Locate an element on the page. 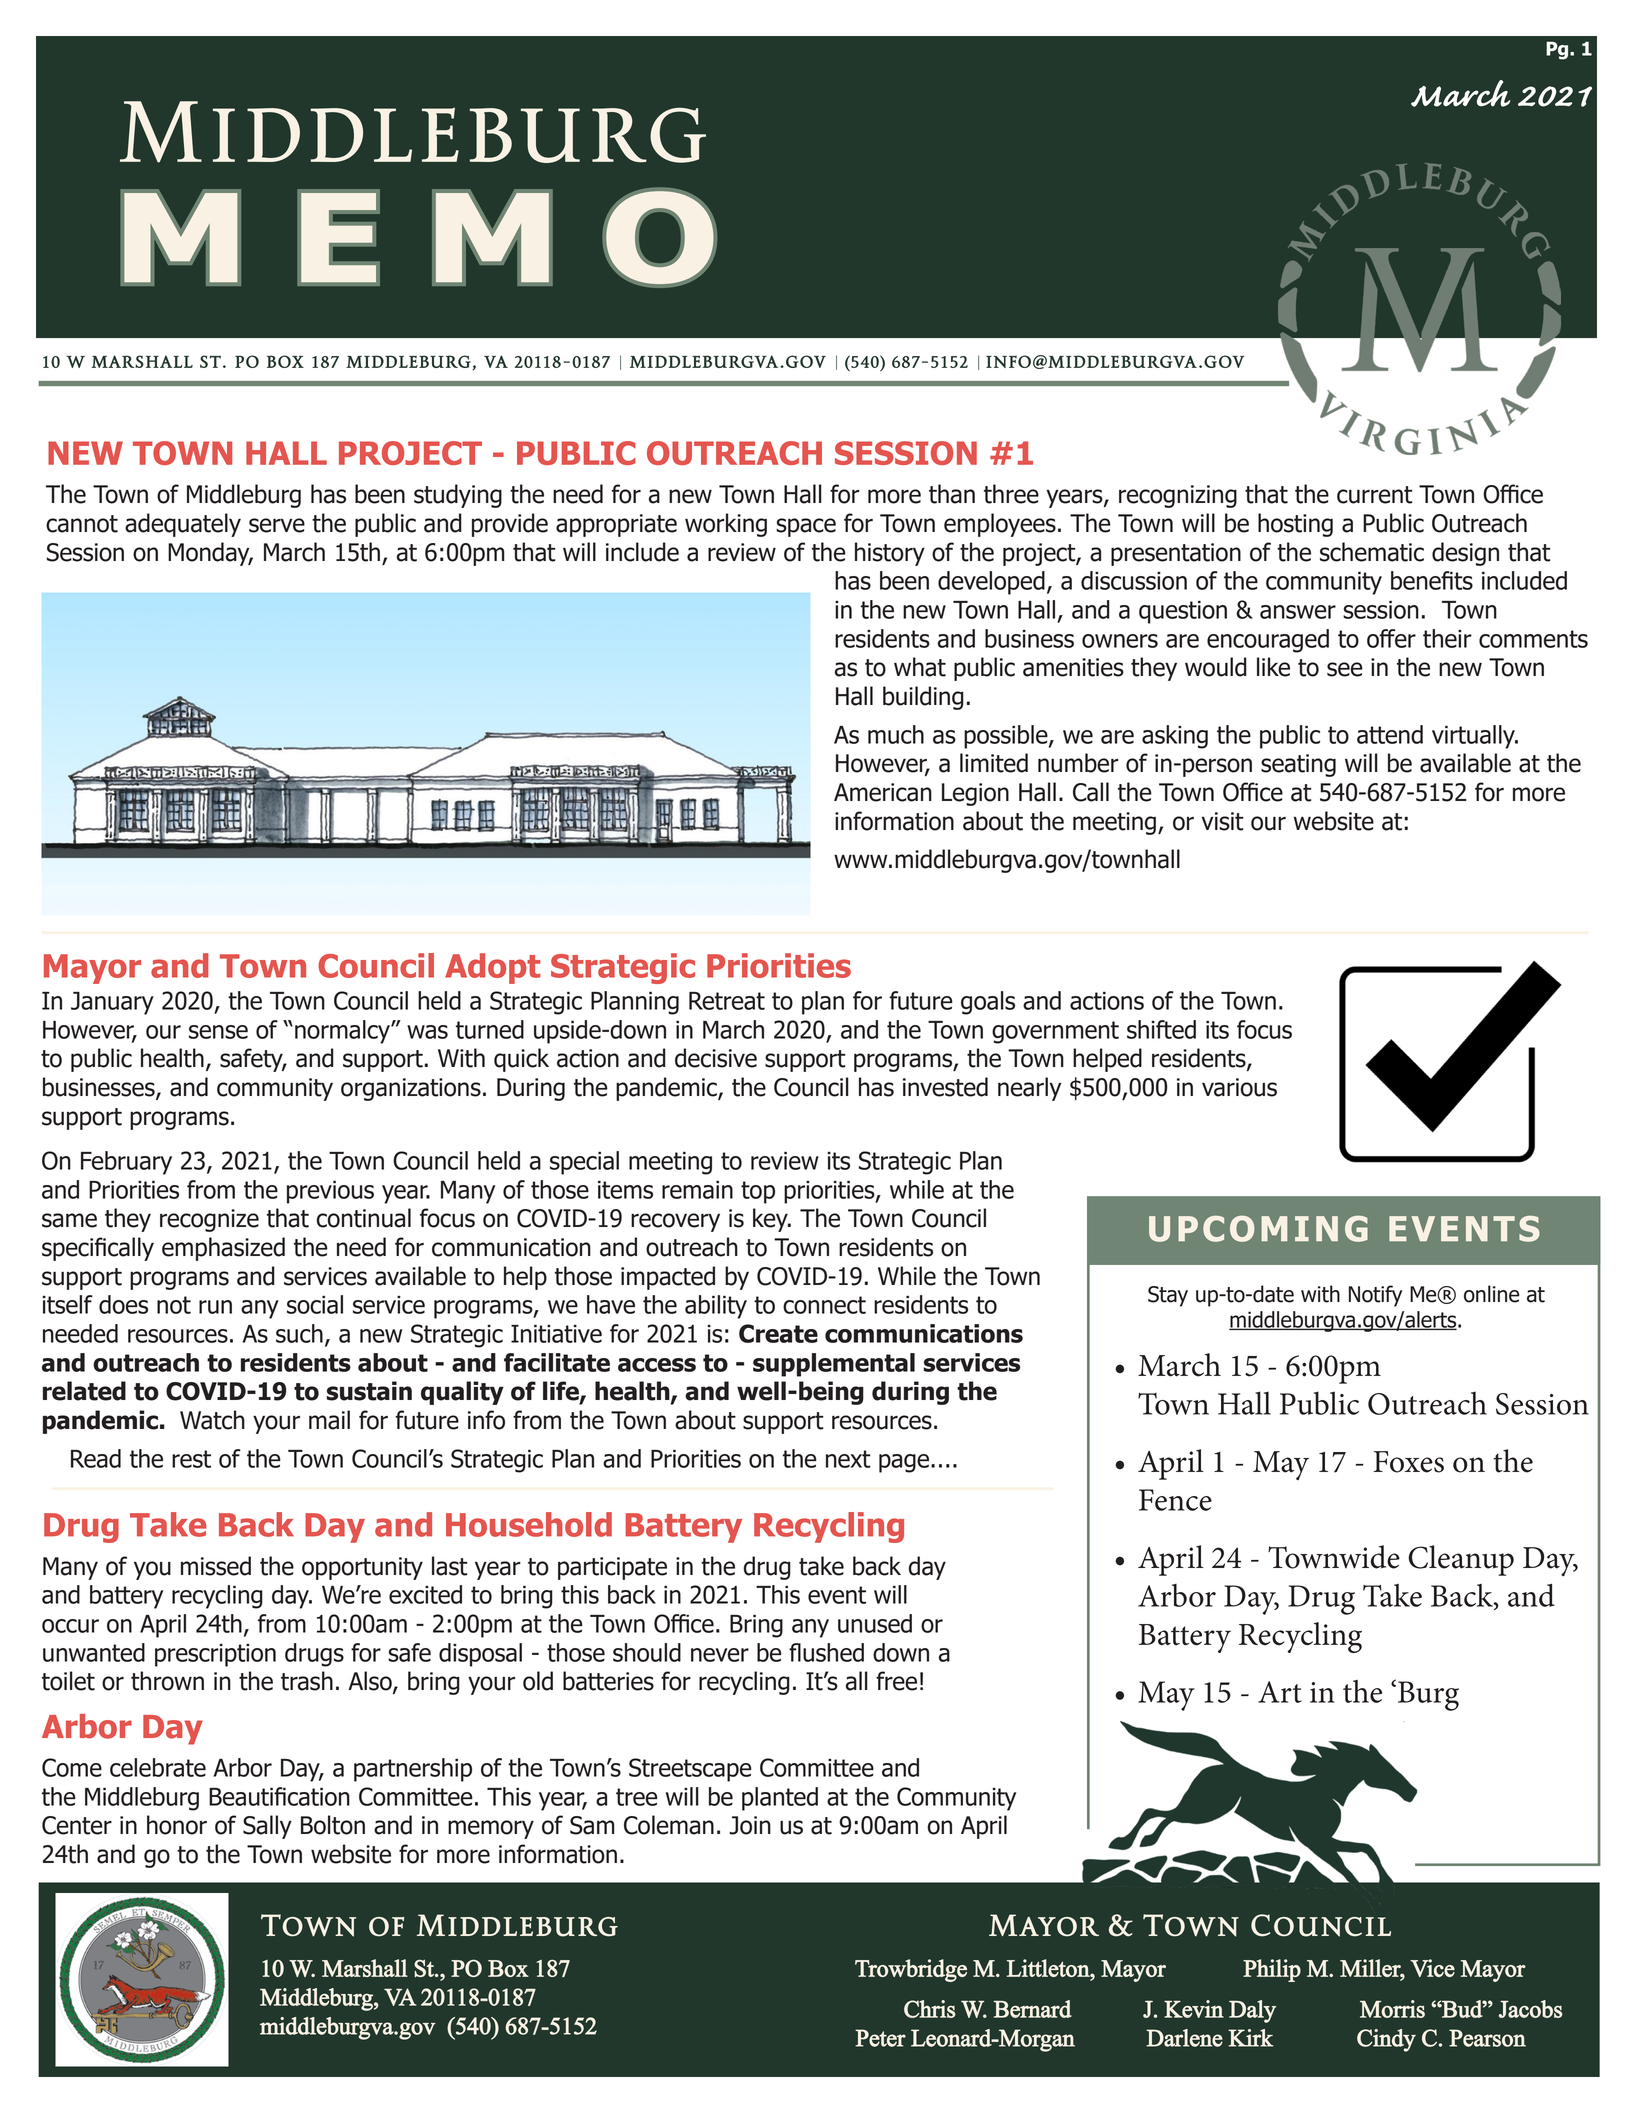 The width and height of the image is (1633, 2113). Morris is located at coordinates (1392, 2009).
